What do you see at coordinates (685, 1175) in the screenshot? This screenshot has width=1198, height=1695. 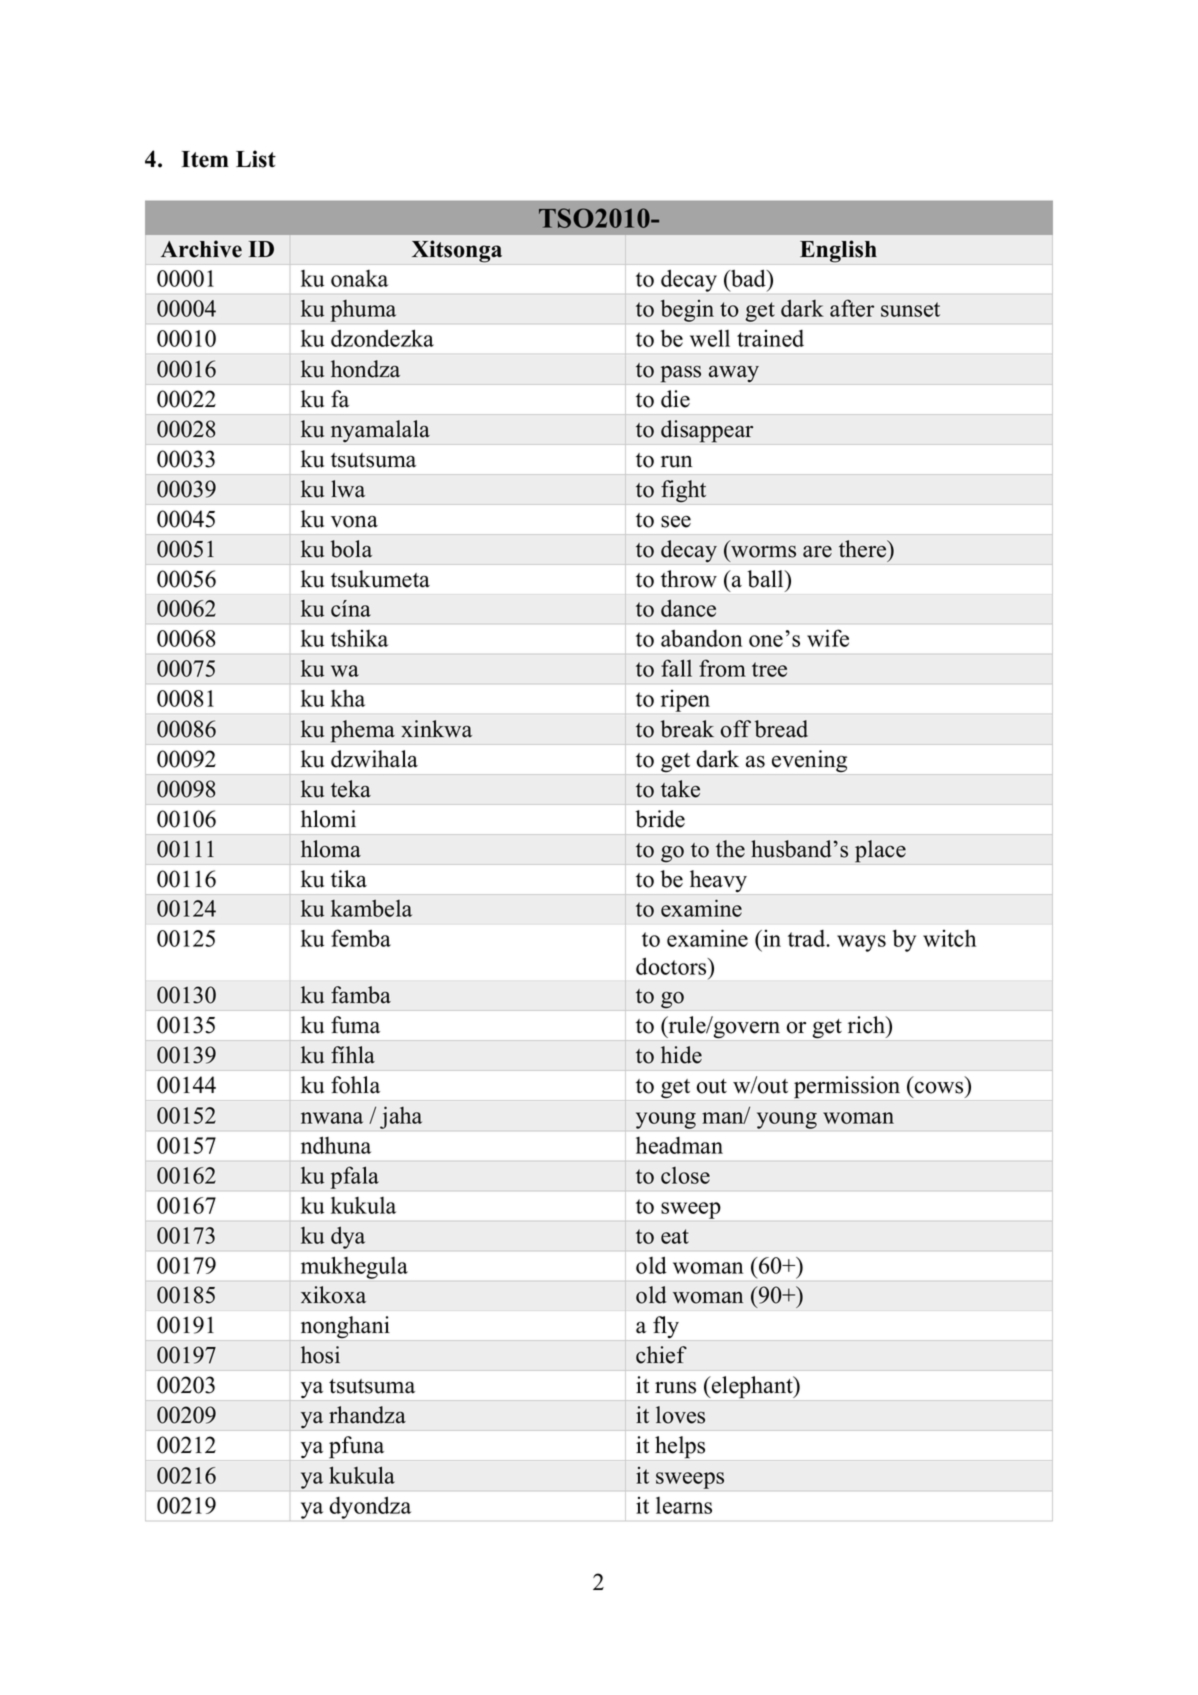 I see `close` at bounding box center [685, 1175].
